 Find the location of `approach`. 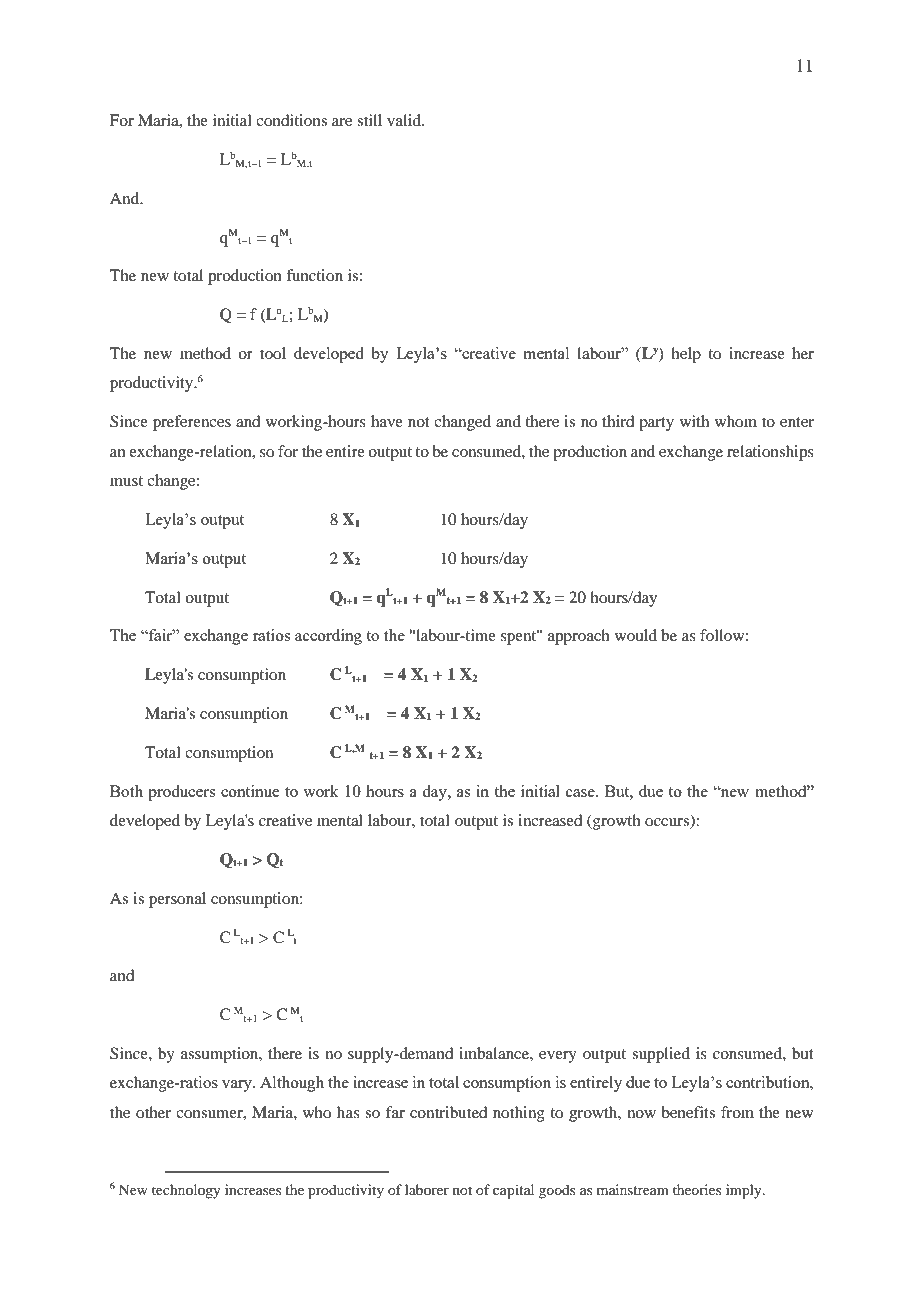

approach is located at coordinates (579, 637).
